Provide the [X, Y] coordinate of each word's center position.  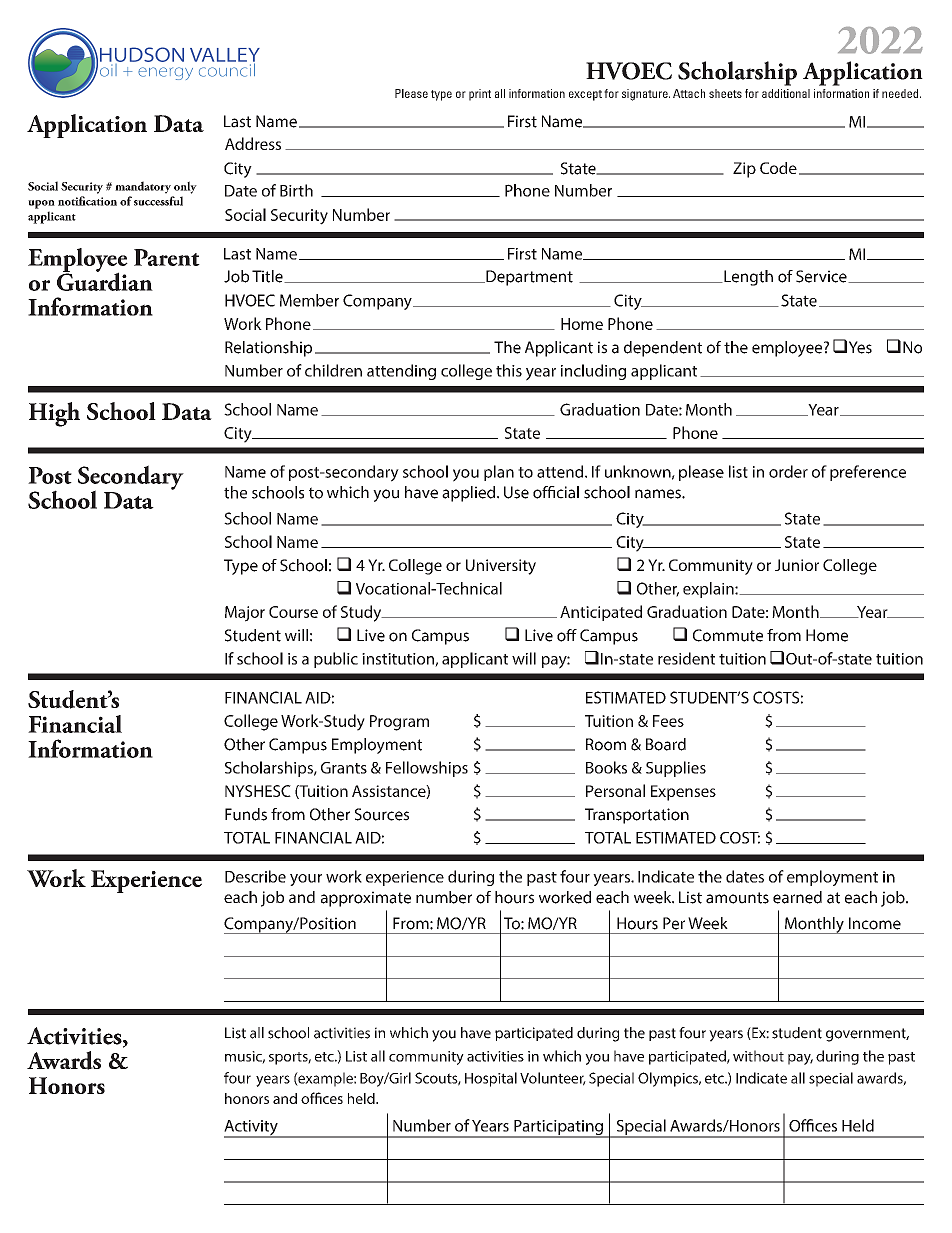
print [480, 95]
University [501, 567]
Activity [252, 1129]
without [758, 1056]
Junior [797, 565]
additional [786, 93]
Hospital [491, 1079]
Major [245, 614]
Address [253, 143]
